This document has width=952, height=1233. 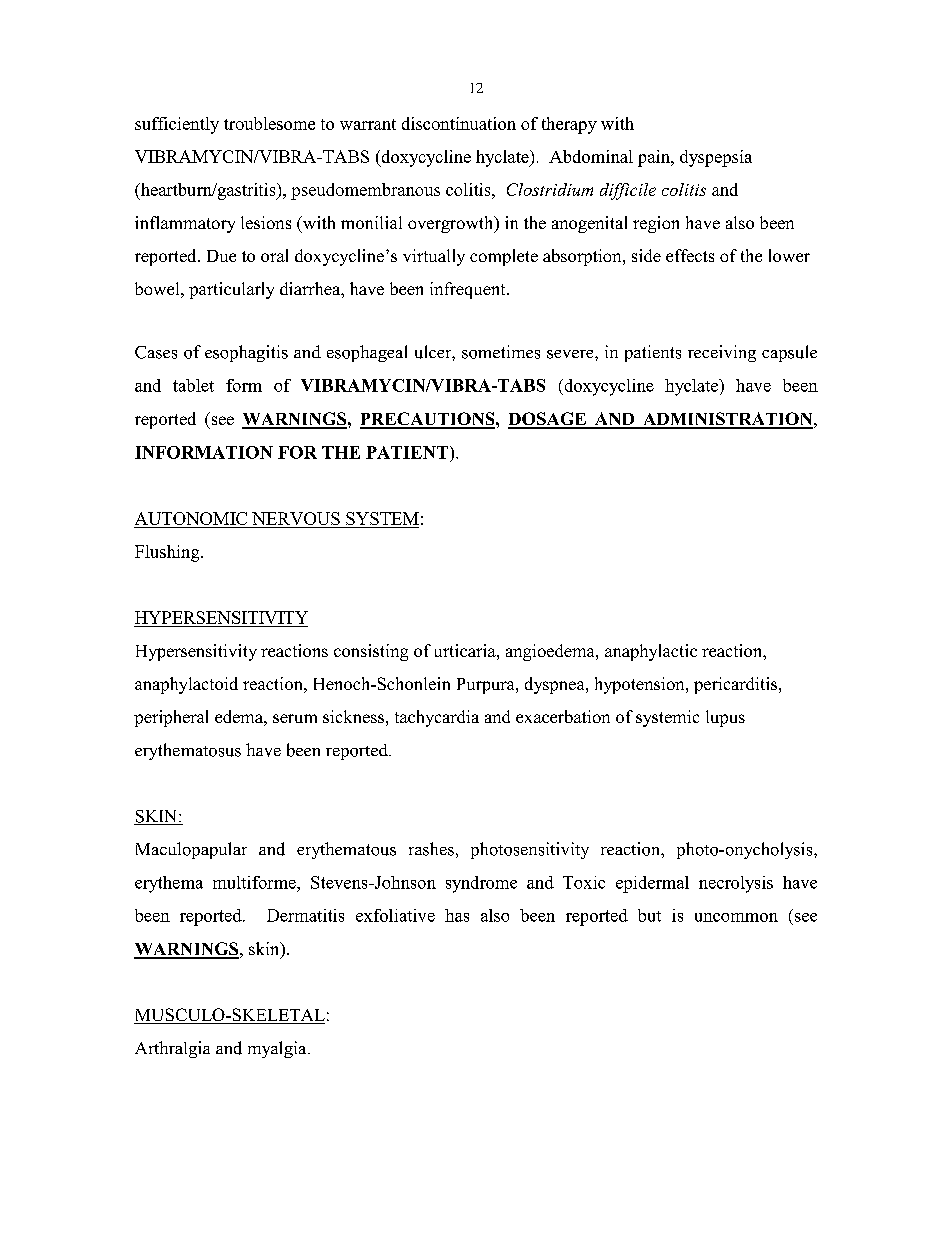 What do you see at coordinates (459, 123) in the document?
I see `discontinuation` at bounding box center [459, 123].
